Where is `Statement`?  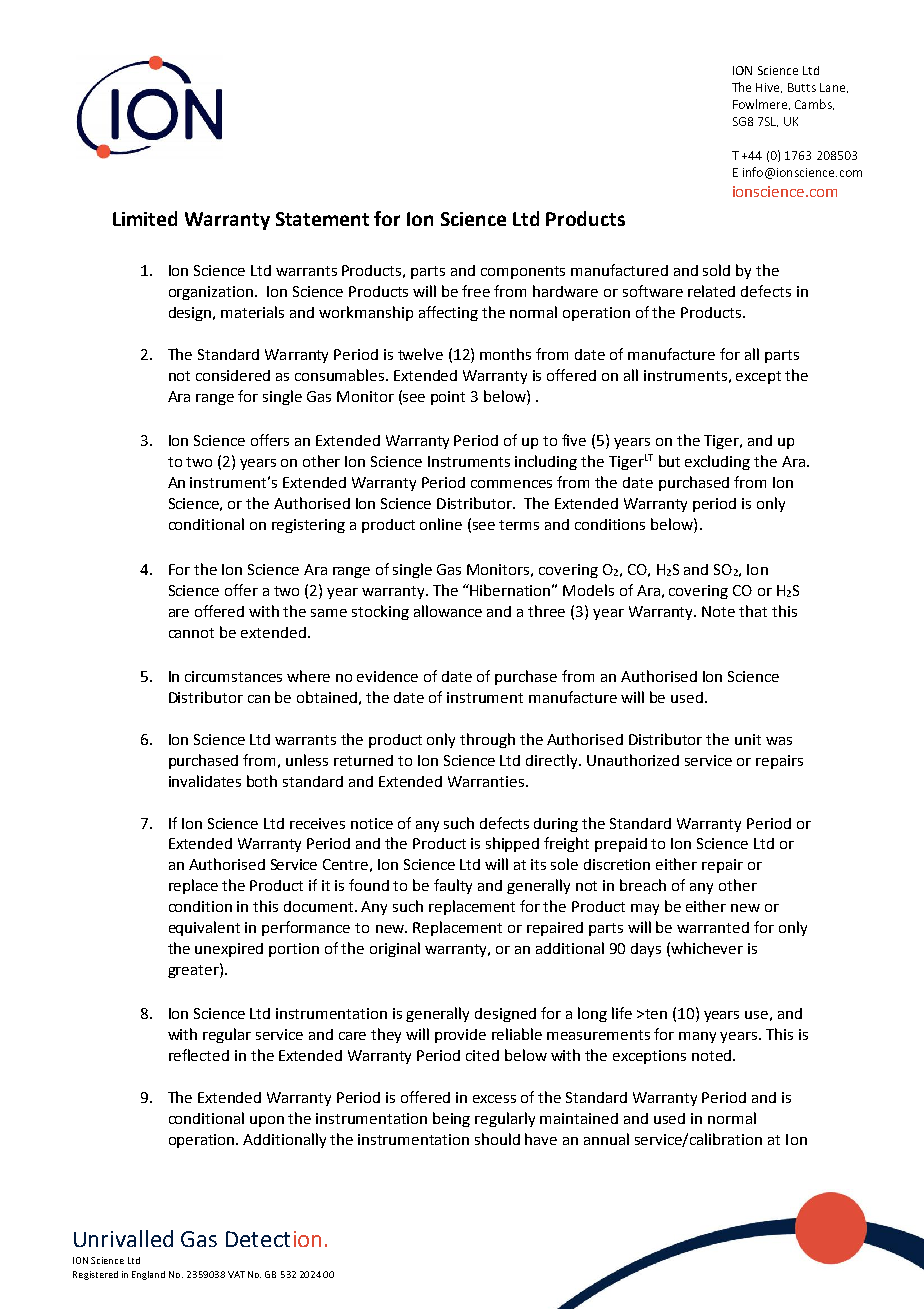 Statement is located at coordinates (322, 219).
